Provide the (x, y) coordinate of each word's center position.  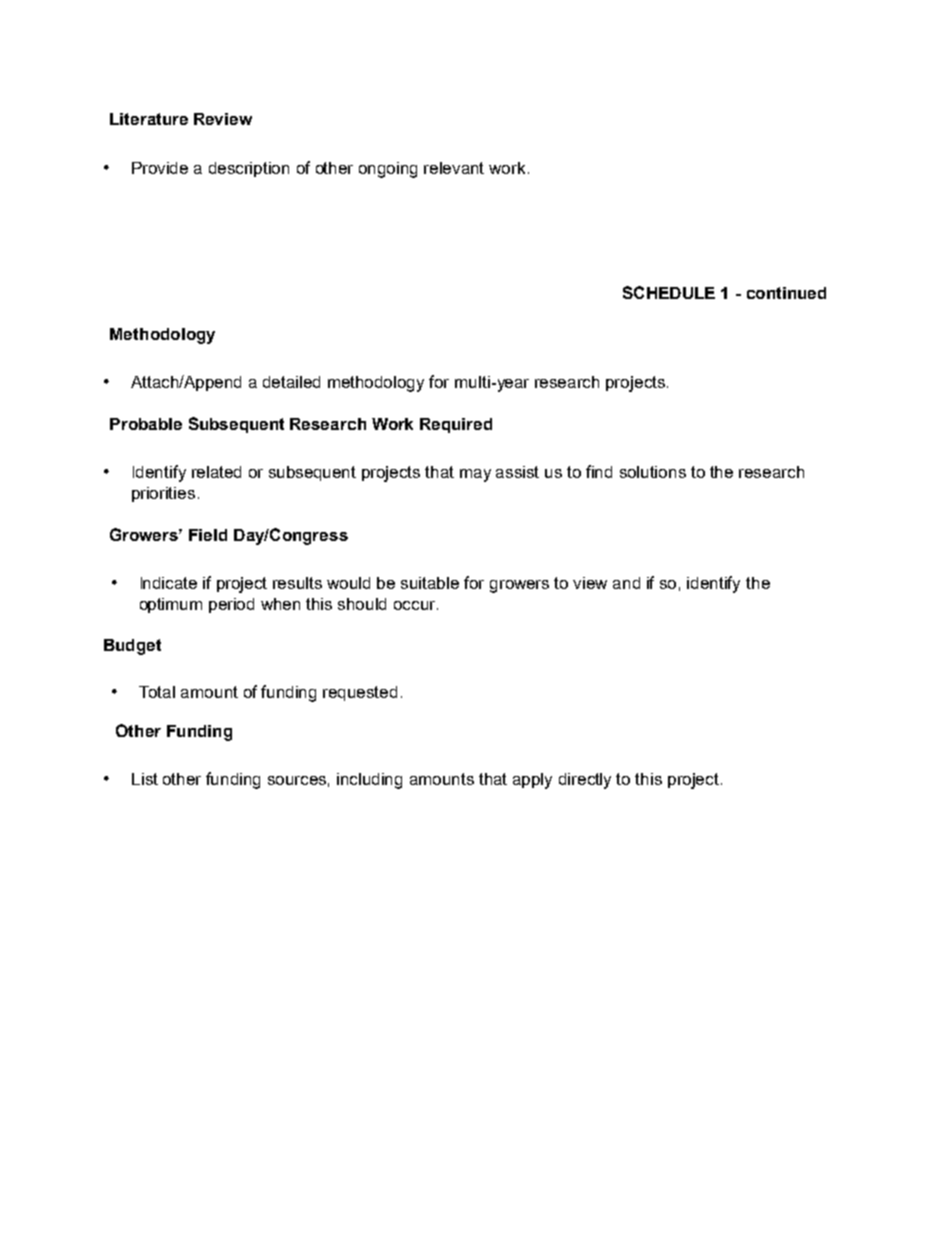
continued (786, 293)
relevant (454, 168)
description (249, 169)
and (626, 583)
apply (532, 781)
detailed (291, 382)
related (216, 472)
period (231, 605)
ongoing (388, 170)
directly (585, 781)
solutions (653, 472)
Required (456, 425)
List (145, 779)
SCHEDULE (669, 292)
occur (416, 605)
